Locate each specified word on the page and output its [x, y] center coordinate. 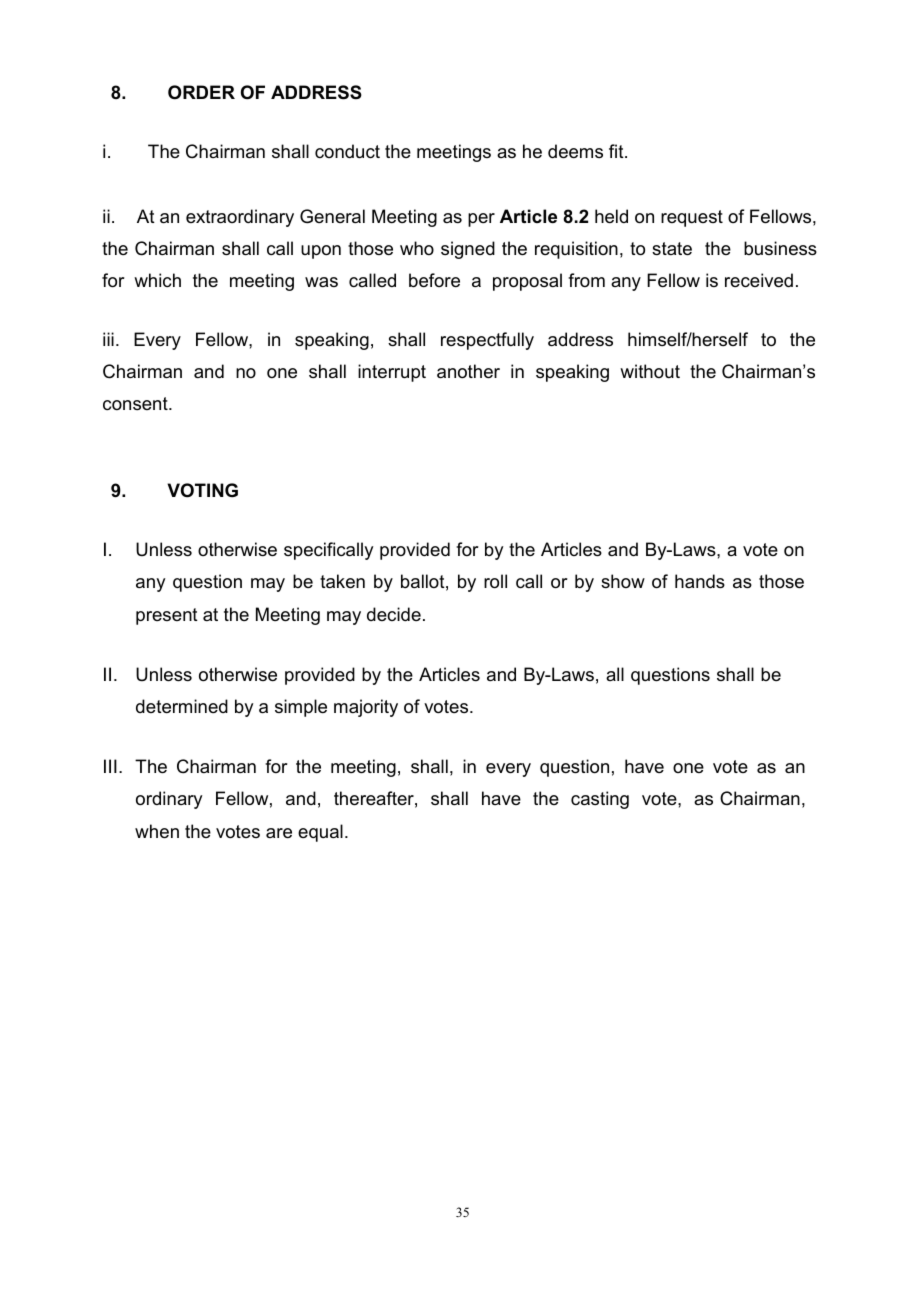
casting [600, 800]
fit [617, 151]
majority [366, 708]
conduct [347, 151]
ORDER [201, 92]
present [167, 616]
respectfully [487, 341]
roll [495, 581]
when [157, 831]
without [650, 371]
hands [700, 581]
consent [136, 403]
